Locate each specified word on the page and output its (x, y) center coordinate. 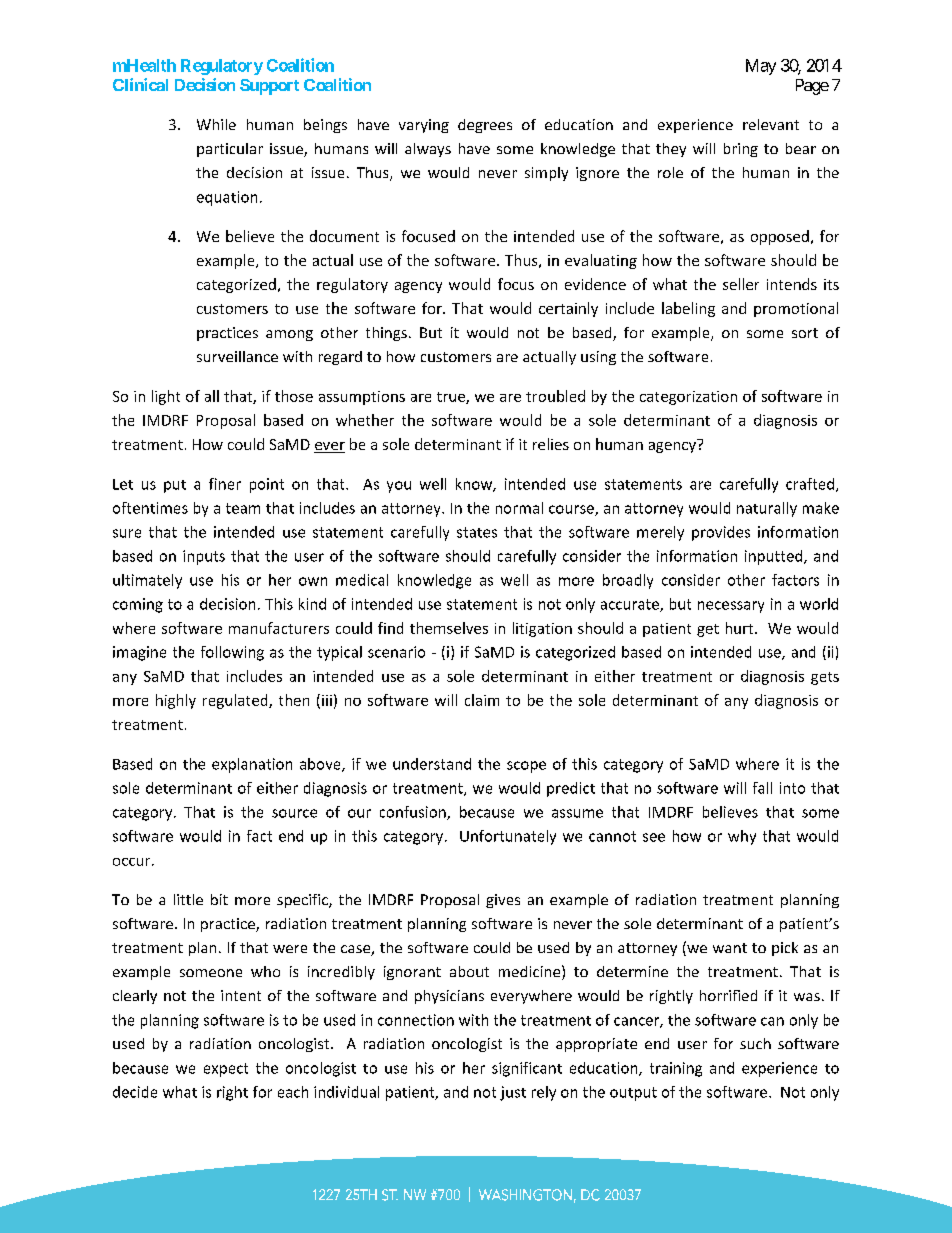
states (477, 532)
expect (226, 1070)
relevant (771, 124)
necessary (731, 607)
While (216, 124)
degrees (485, 126)
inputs (204, 557)
